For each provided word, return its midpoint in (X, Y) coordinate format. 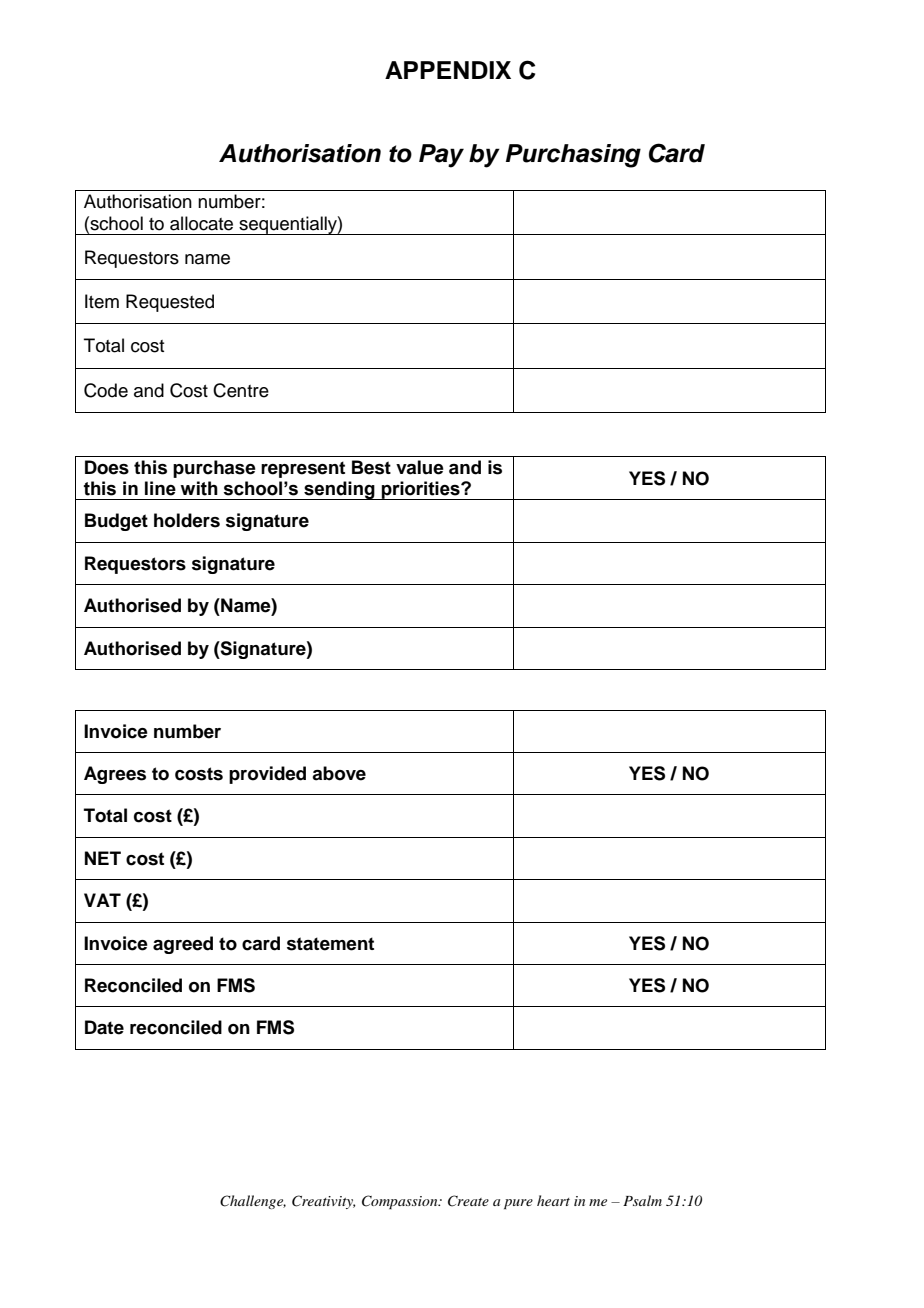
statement (330, 944)
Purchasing (573, 156)
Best (371, 467)
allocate (201, 223)
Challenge (253, 1202)
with (199, 488)
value (420, 467)
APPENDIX (448, 70)
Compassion (401, 1202)
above (339, 773)
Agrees (115, 775)
